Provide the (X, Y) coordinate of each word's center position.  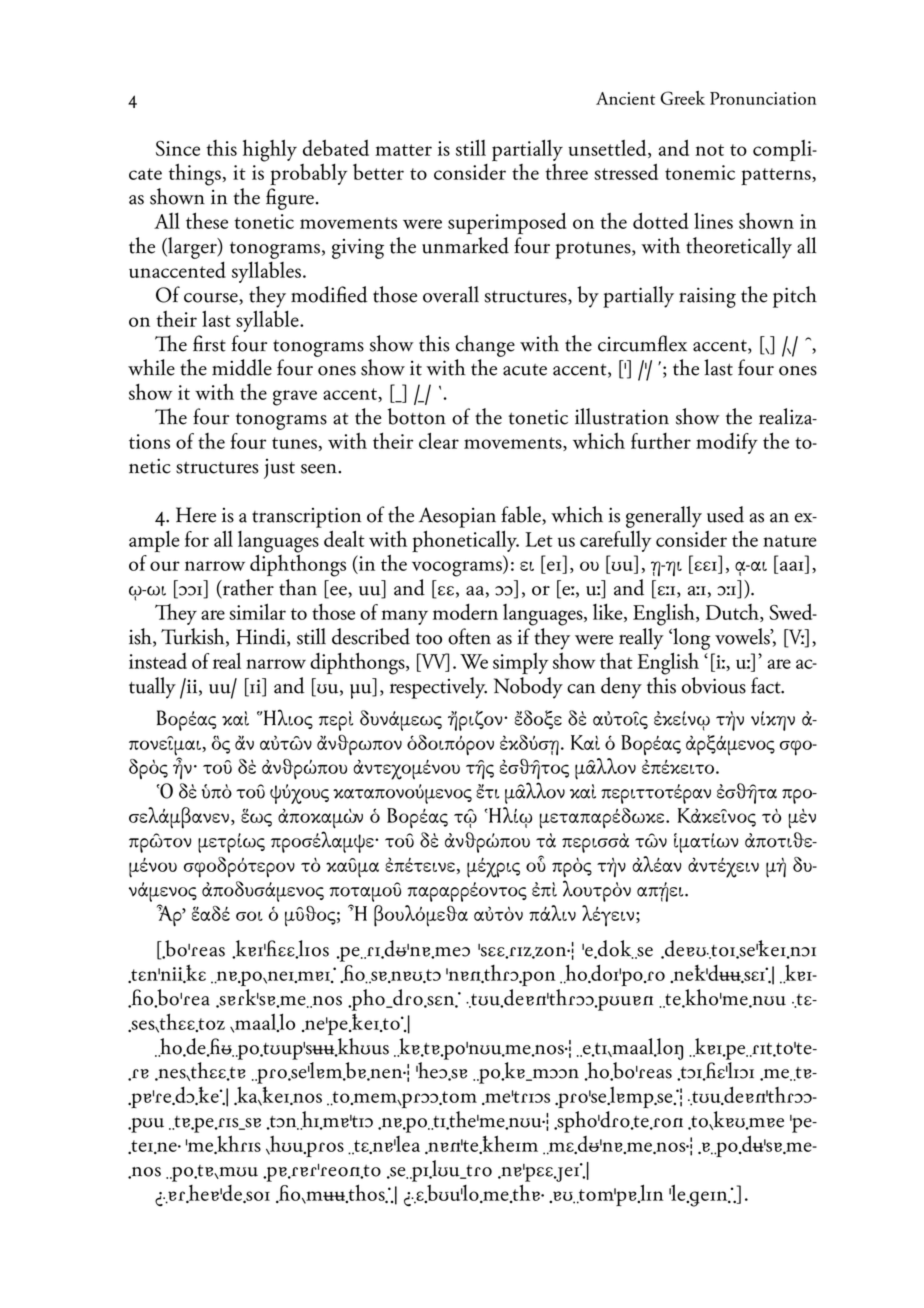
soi (249, 916)
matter (403, 150)
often (469, 636)
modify (727, 443)
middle (242, 367)
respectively (438, 688)
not (709, 150)
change (485, 346)
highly (270, 150)
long (691, 639)
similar (257, 611)
